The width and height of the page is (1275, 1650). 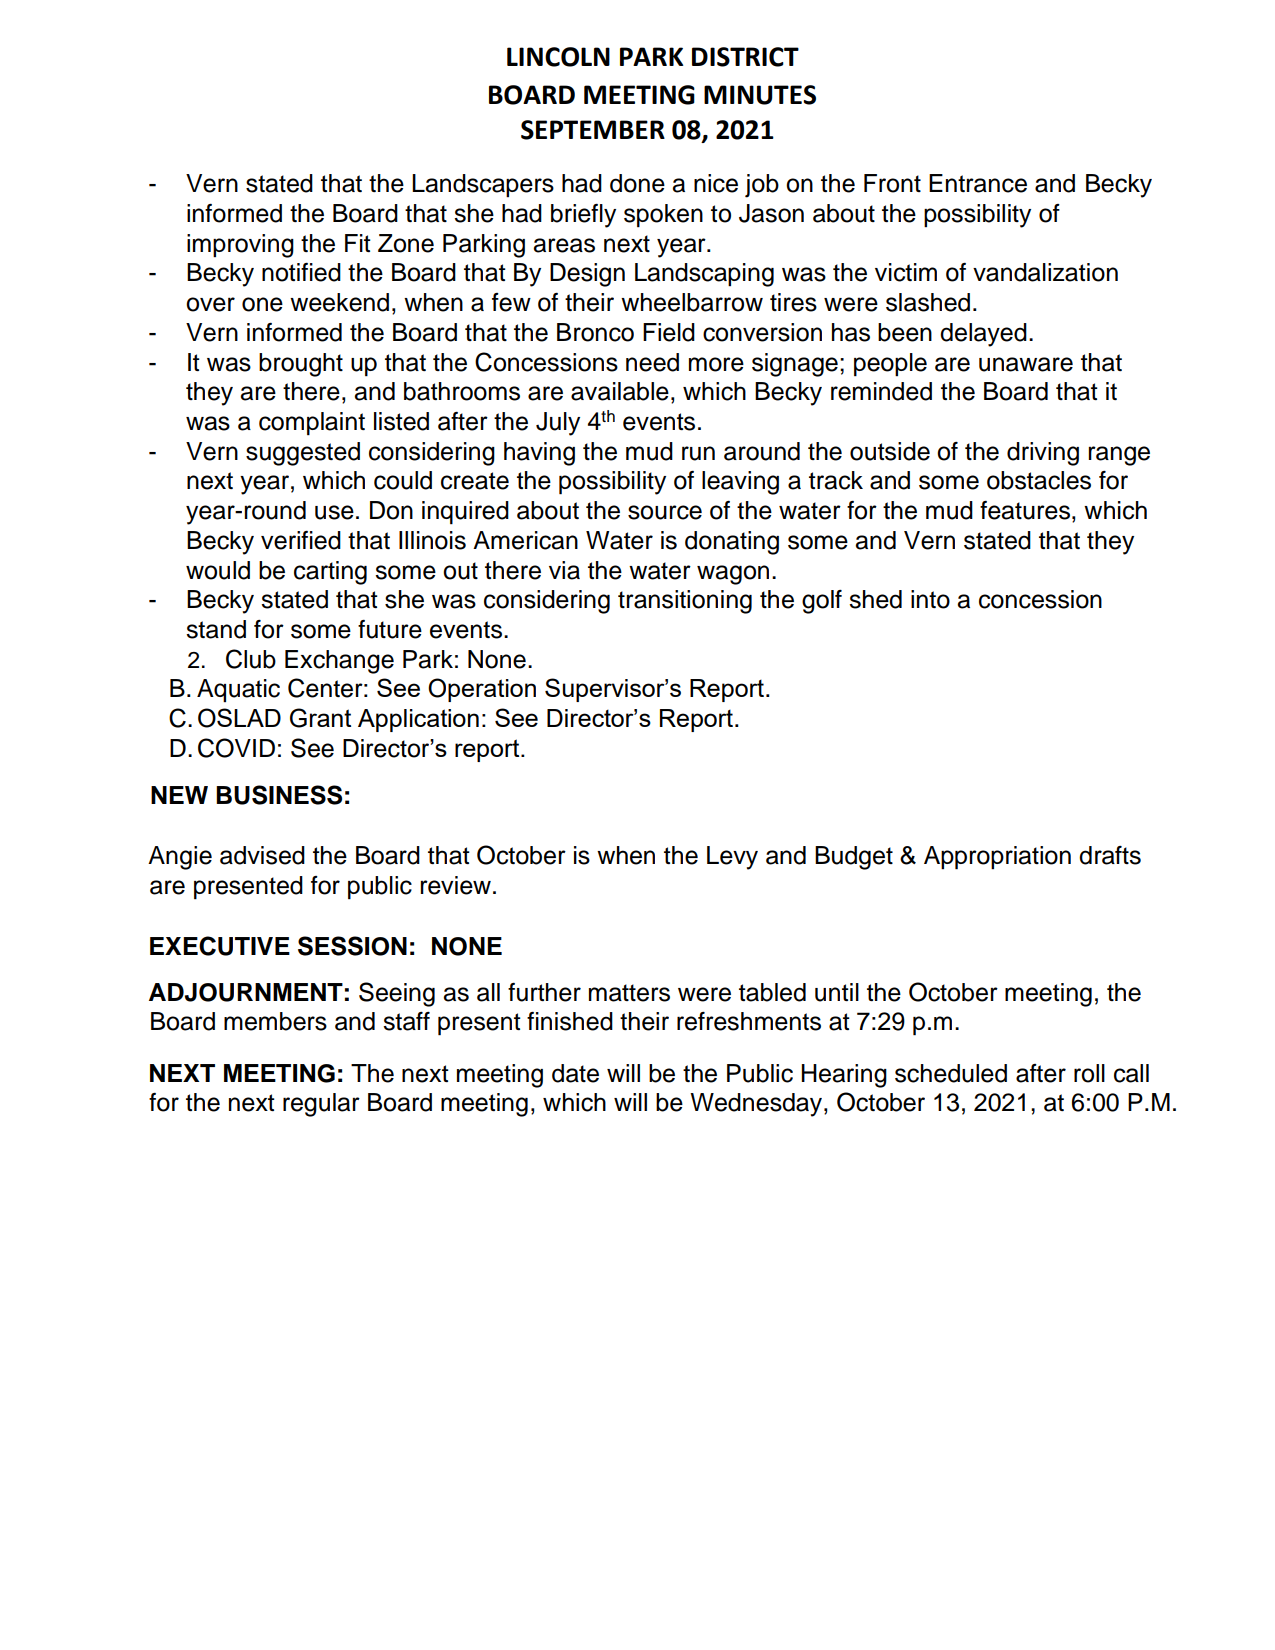 I want to click on SEPTEMBER, so click(x=593, y=130).
